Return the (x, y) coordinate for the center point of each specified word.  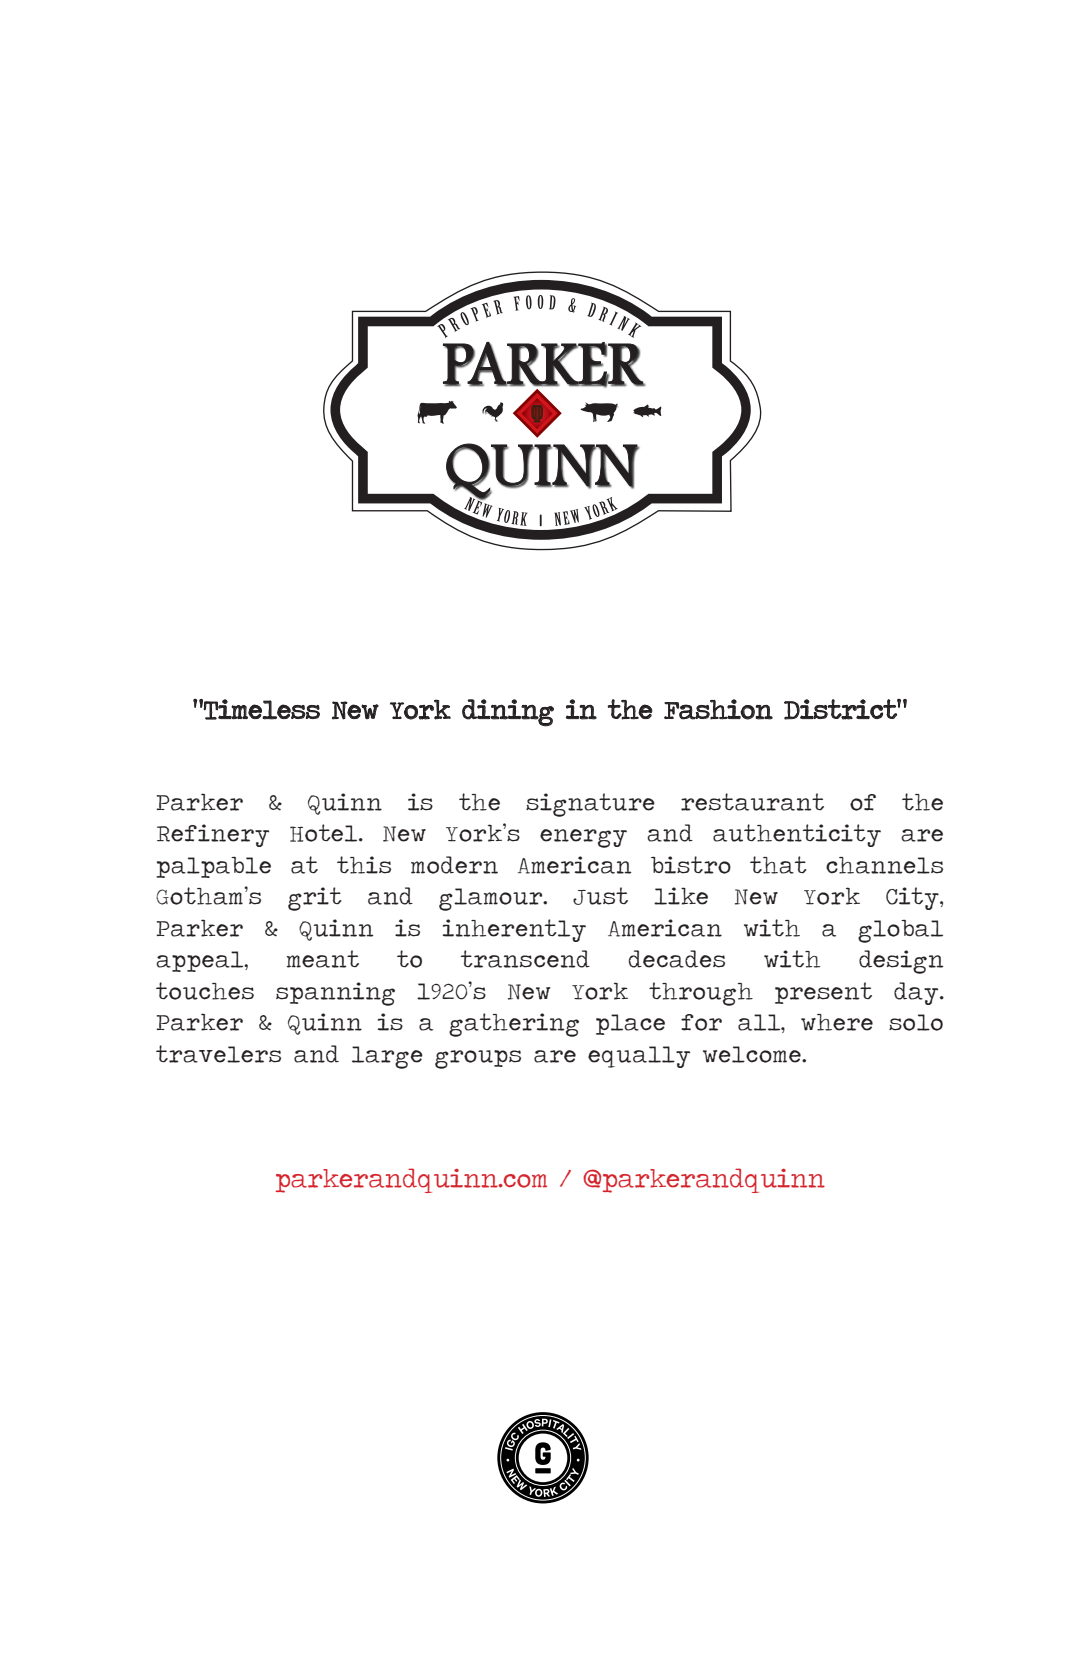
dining (508, 713)
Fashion (718, 709)
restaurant (752, 802)
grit (315, 899)
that (778, 865)
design (901, 962)
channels (884, 865)
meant (323, 959)
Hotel (325, 833)
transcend (525, 959)
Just (600, 896)
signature (590, 805)
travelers (218, 1054)
